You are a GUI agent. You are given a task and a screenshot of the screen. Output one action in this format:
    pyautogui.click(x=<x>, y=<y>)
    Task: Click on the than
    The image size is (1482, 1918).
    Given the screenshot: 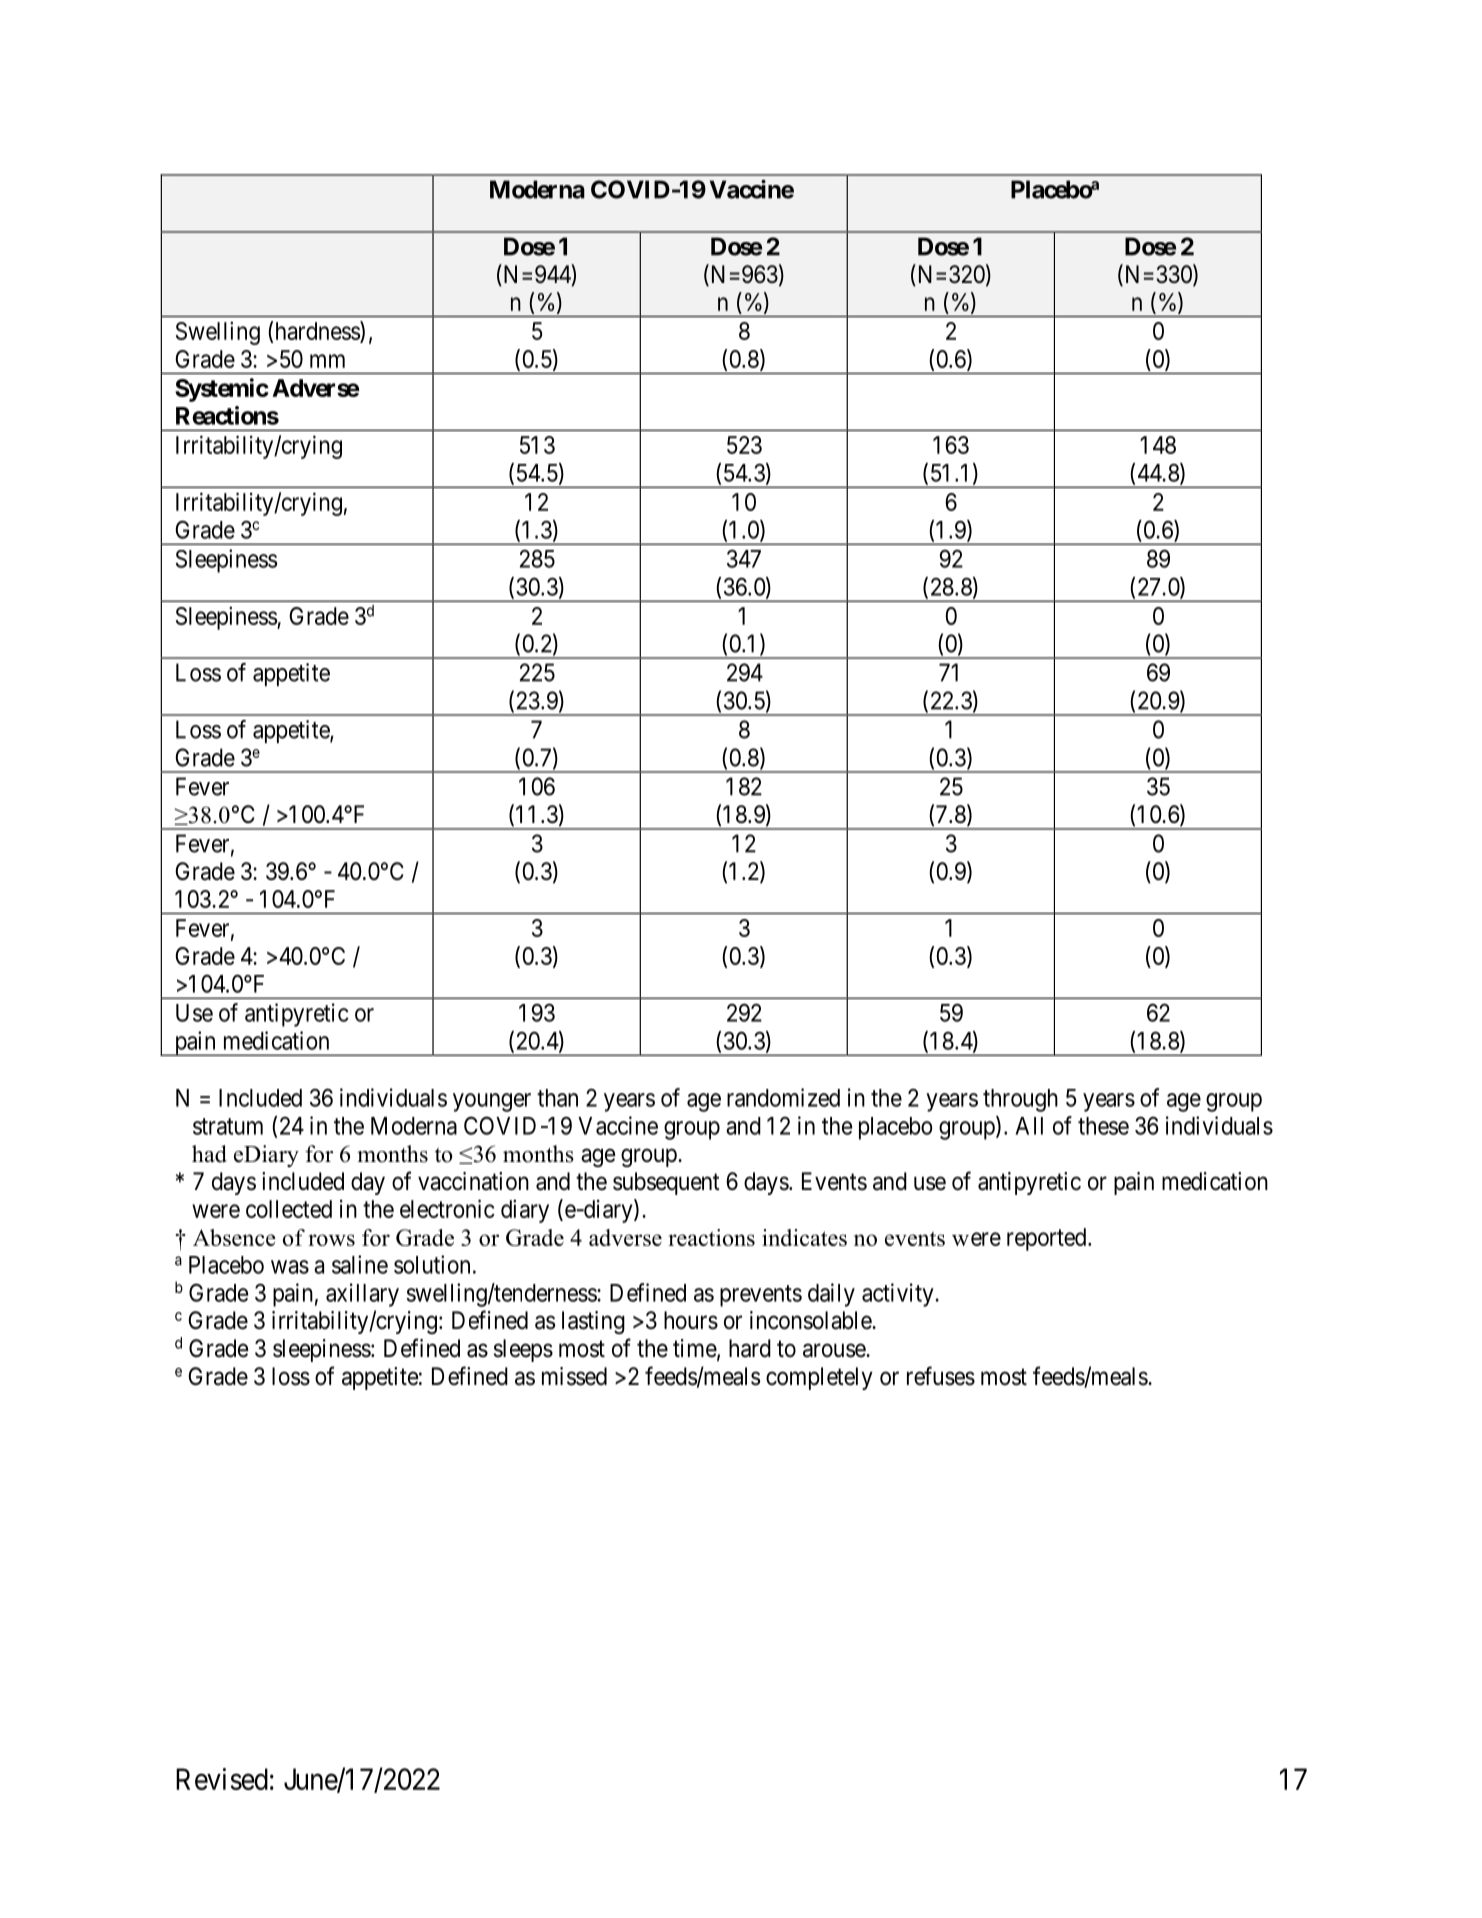 What is the action you would take?
    pyautogui.click(x=557, y=1098)
